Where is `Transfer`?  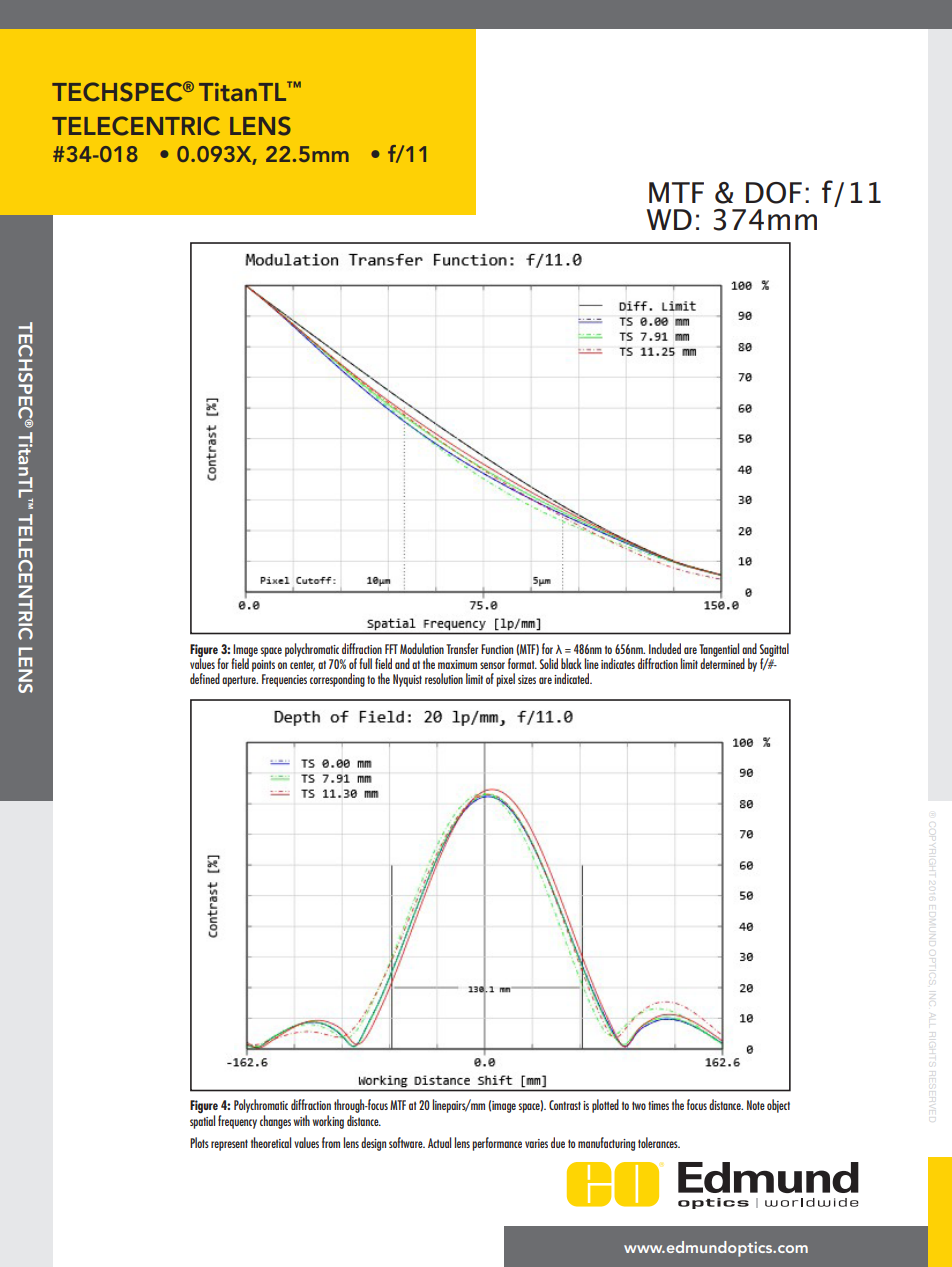
Transfer is located at coordinates (462, 648).
